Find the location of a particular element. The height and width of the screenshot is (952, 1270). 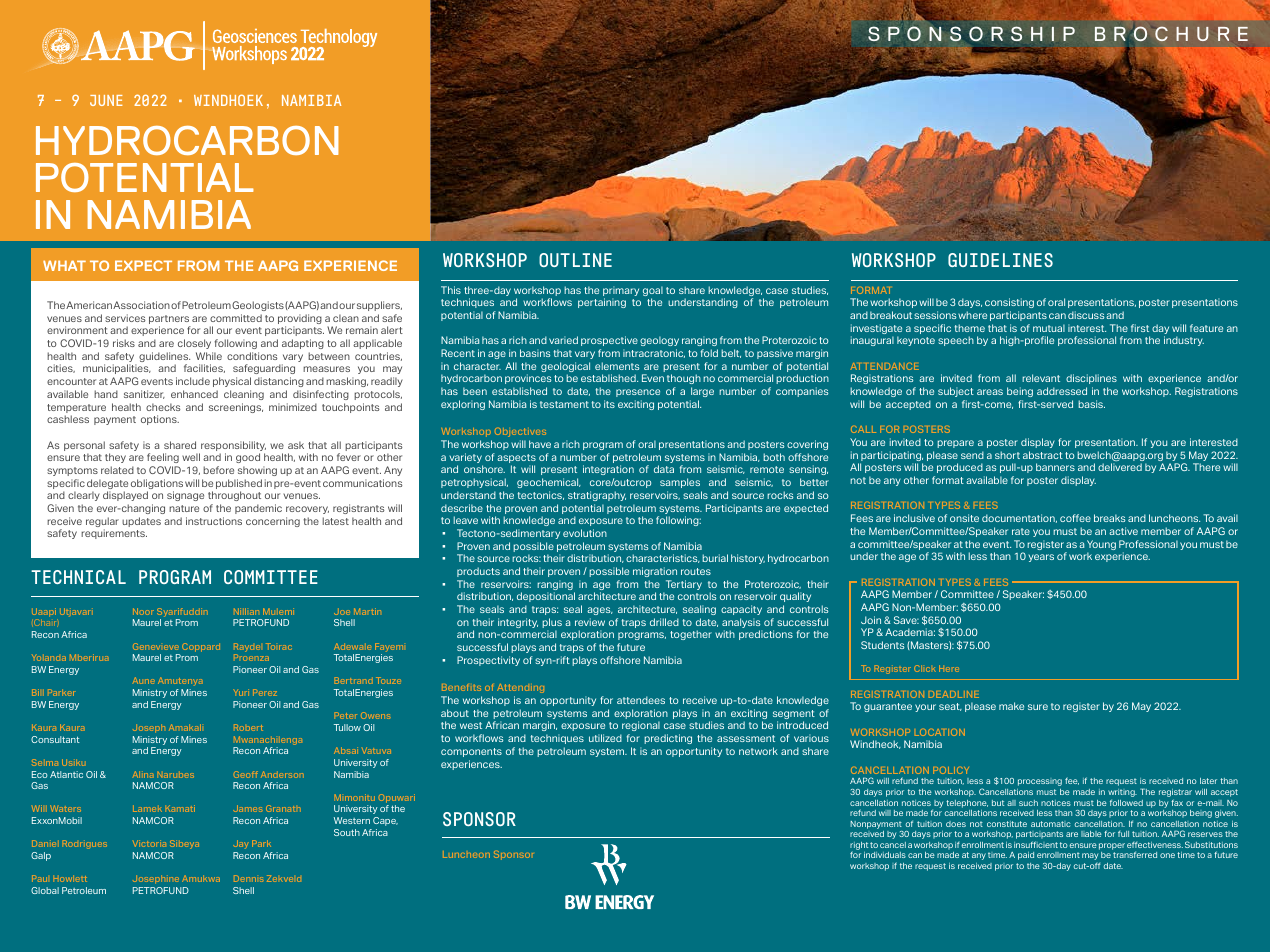

right is located at coordinates (859, 847).
